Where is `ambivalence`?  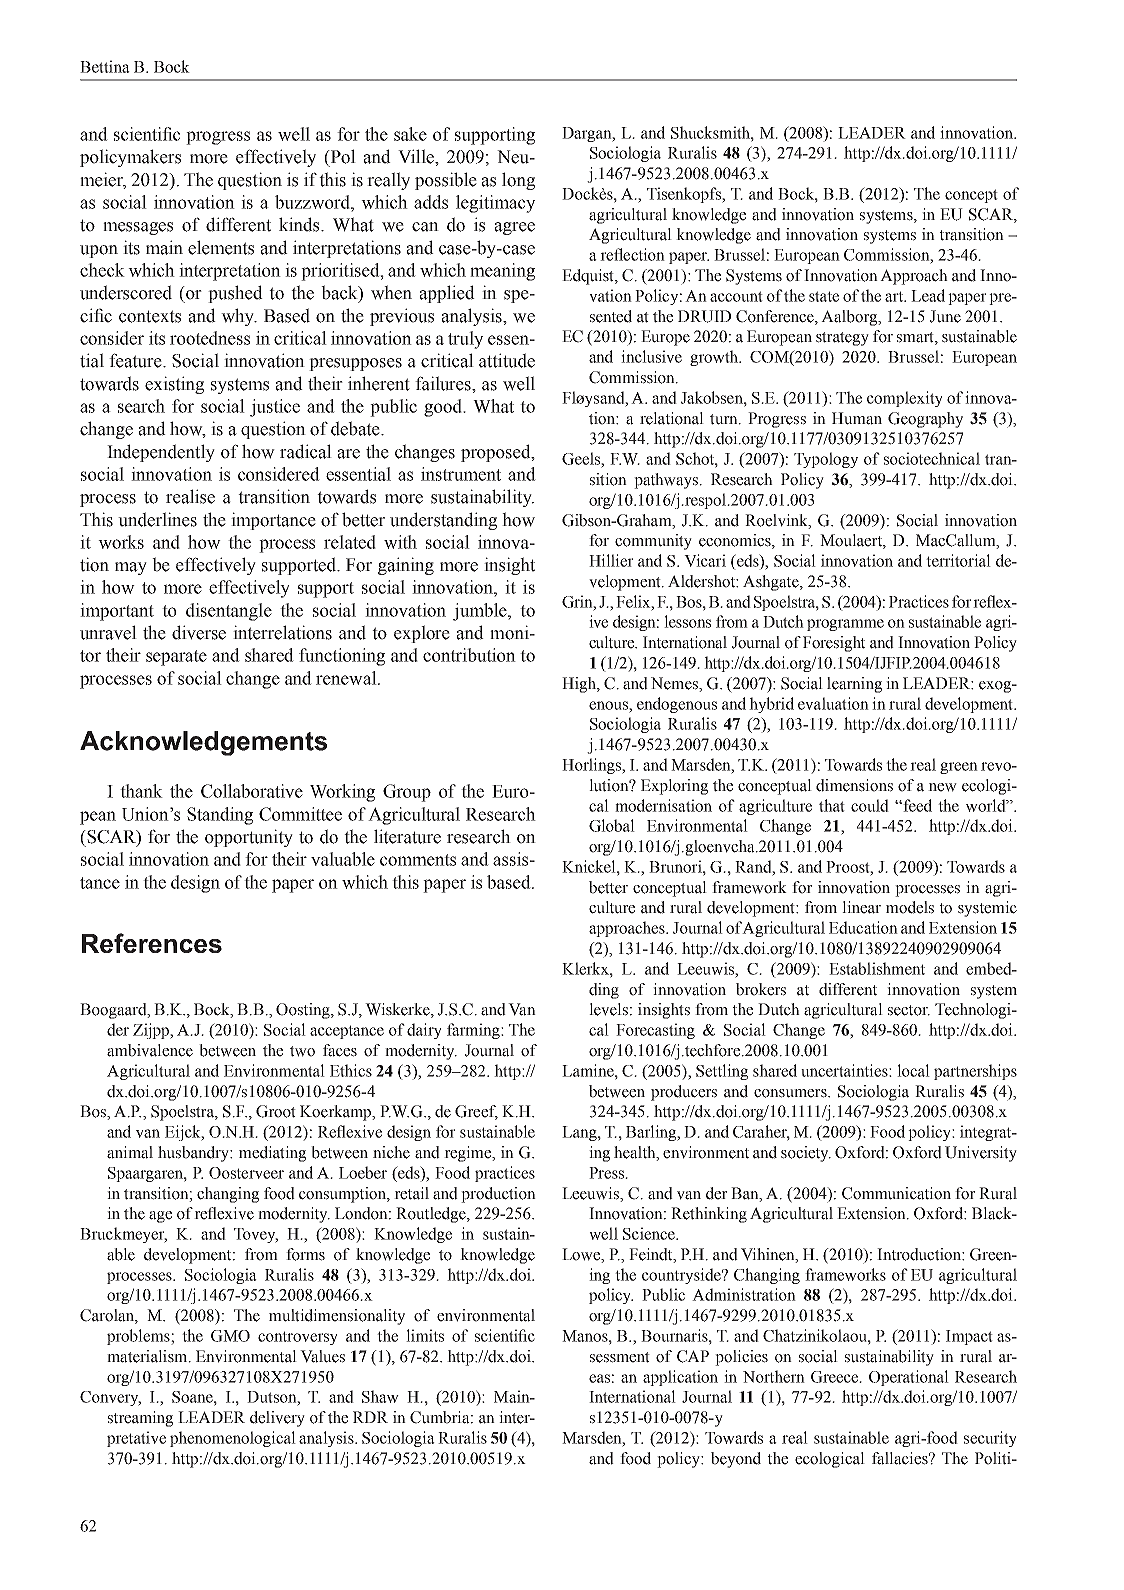
ambivalence is located at coordinates (150, 1050).
